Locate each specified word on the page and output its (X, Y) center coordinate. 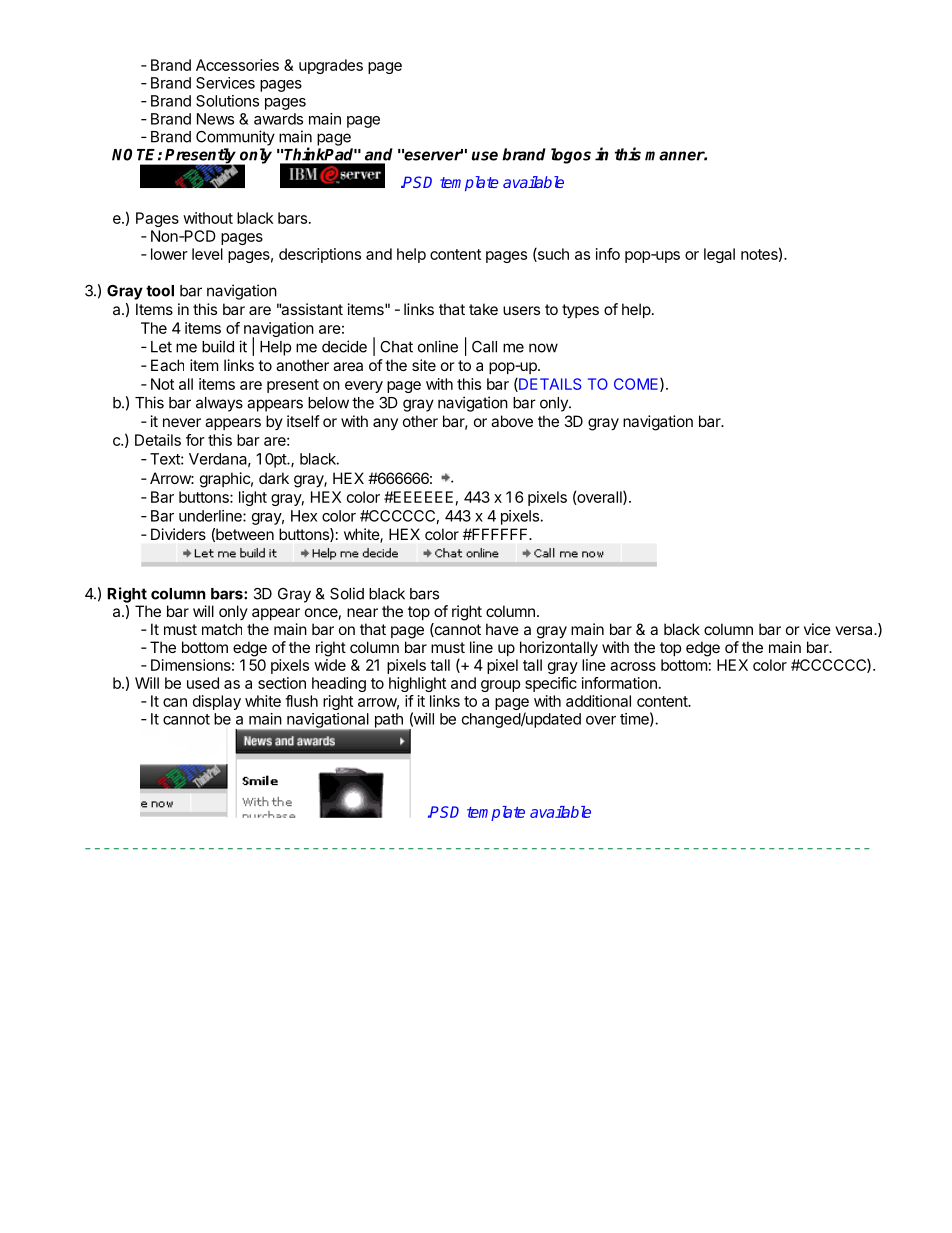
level (207, 254)
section (282, 683)
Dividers (178, 534)
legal (719, 255)
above (512, 421)
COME (637, 385)
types (580, 311)
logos (571, 156)
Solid (347, 593)
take (483, 309)
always (219, 404)
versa (855, 630)
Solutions (227, 101)
